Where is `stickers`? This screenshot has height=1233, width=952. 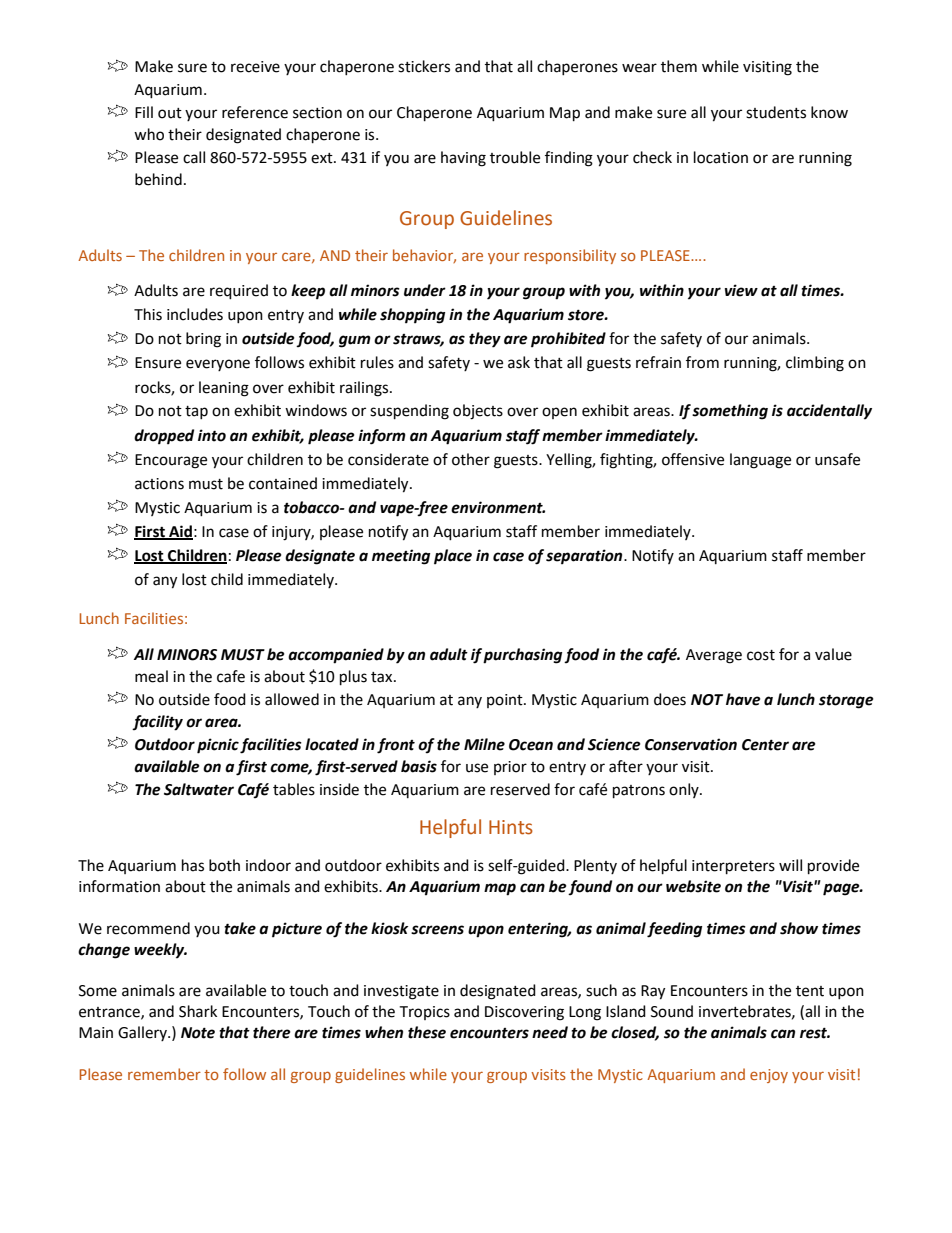
stickers is located at coordinates (424, 66).
